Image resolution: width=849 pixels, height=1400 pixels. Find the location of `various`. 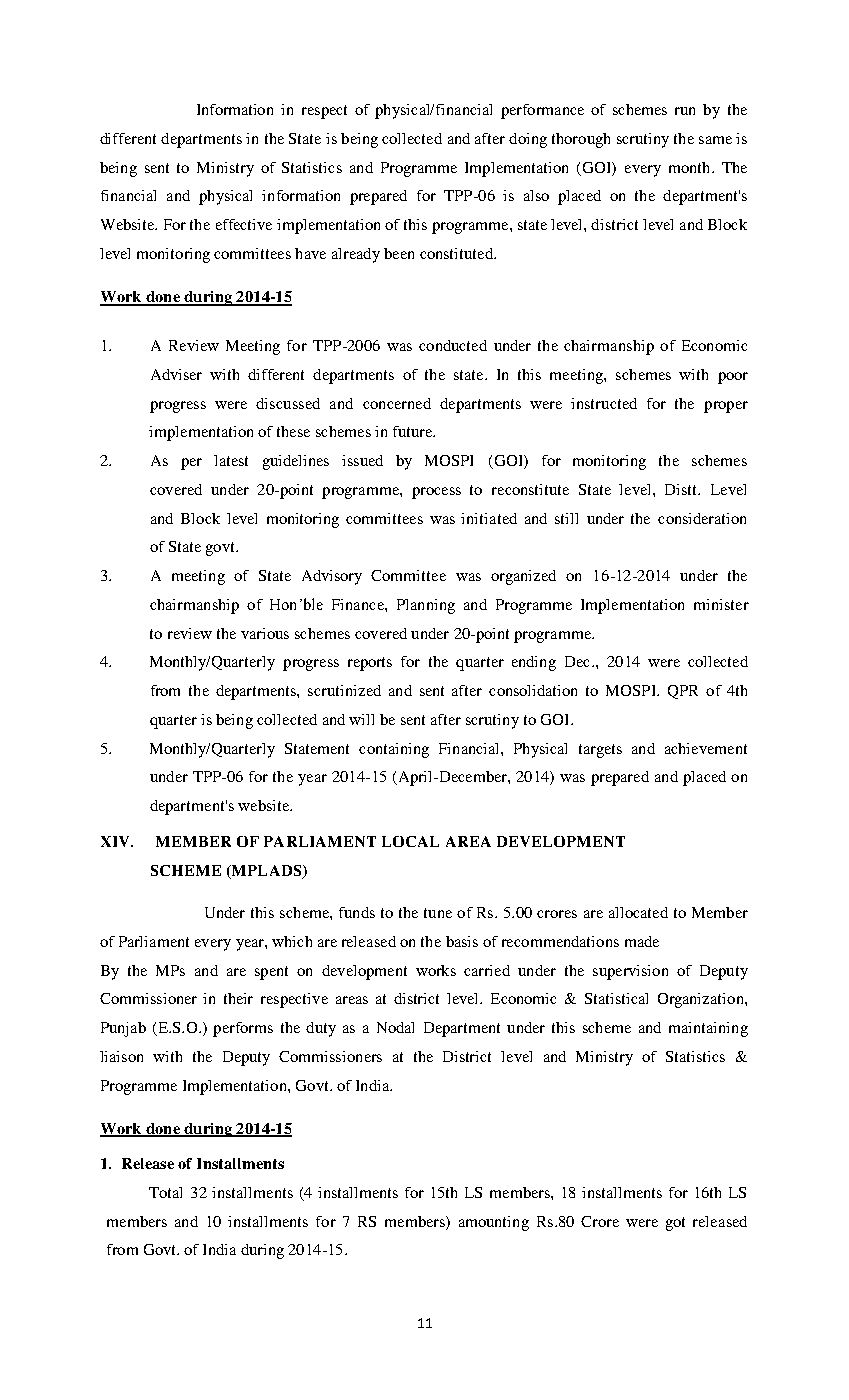

various is located at coordinates (265, 633).
